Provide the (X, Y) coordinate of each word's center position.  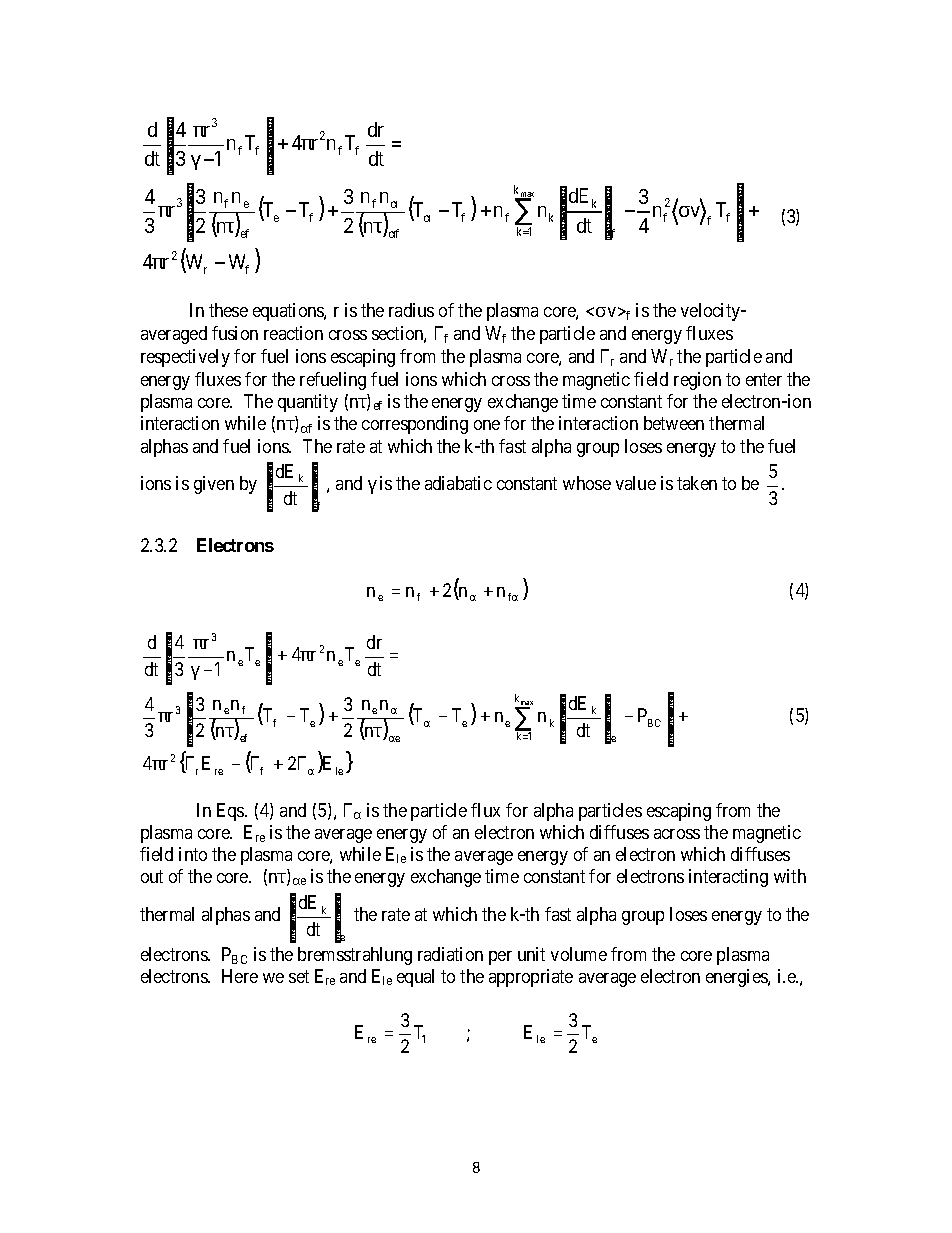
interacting (728, 878)
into (193, 854)
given (214, 485)
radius (411, 310)
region (697, 381)
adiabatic (458, 483)
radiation (450, 954)
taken (697, 483)
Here (240, 976)
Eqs (231, 812)
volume (579, 954)
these (228, 310)
